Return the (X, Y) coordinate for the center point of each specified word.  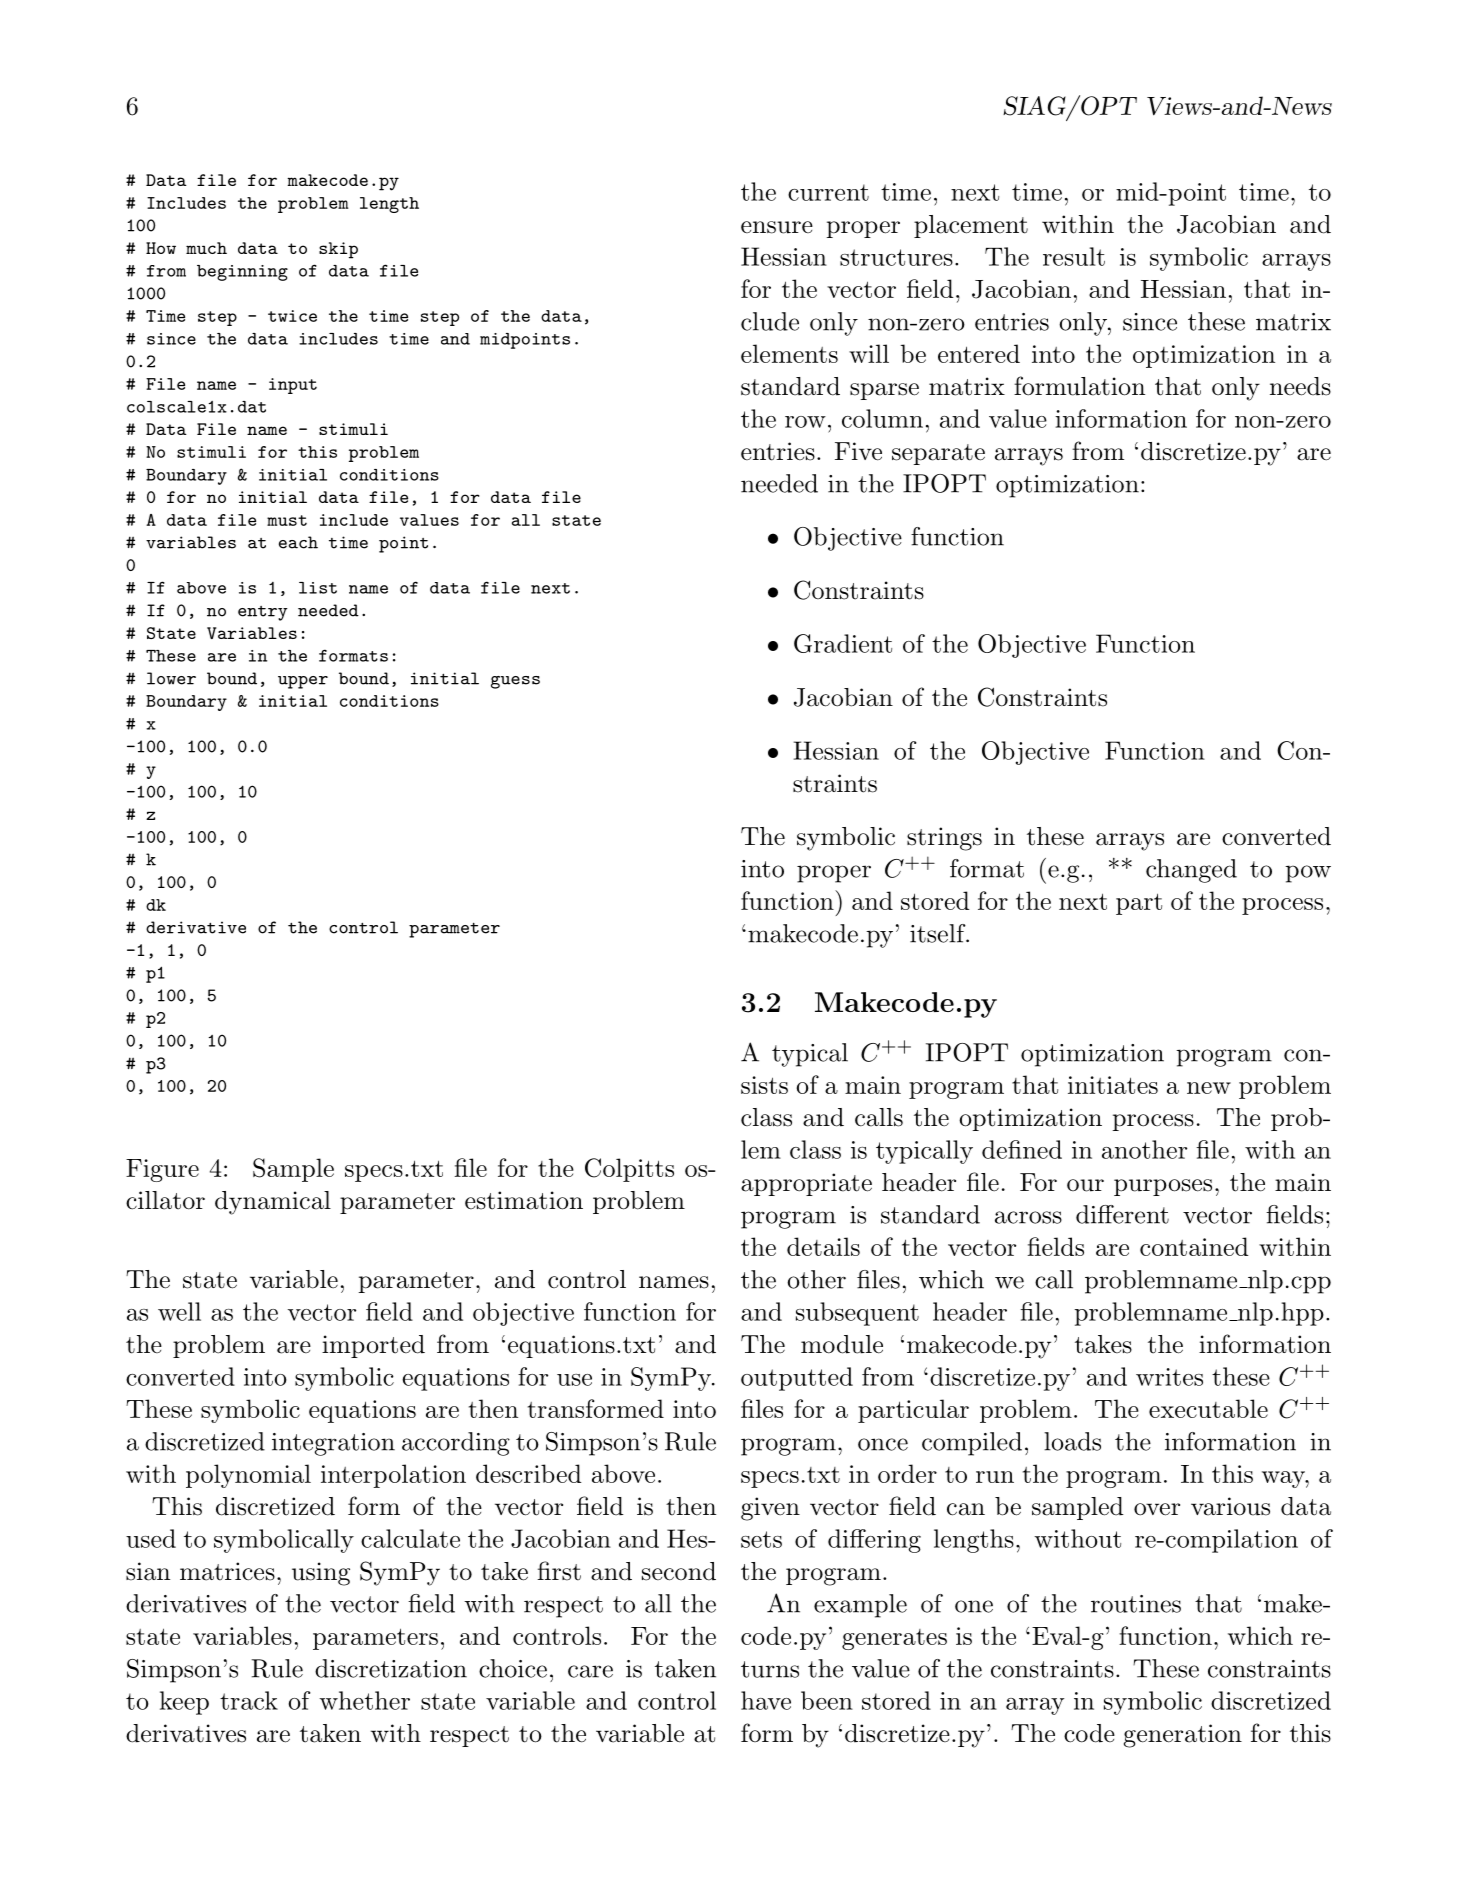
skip (338, 250)
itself (938, 933)
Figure (162, 1170)
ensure (777, 227)
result (1074, 256)
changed (1191, 871)
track (249, 1700)
